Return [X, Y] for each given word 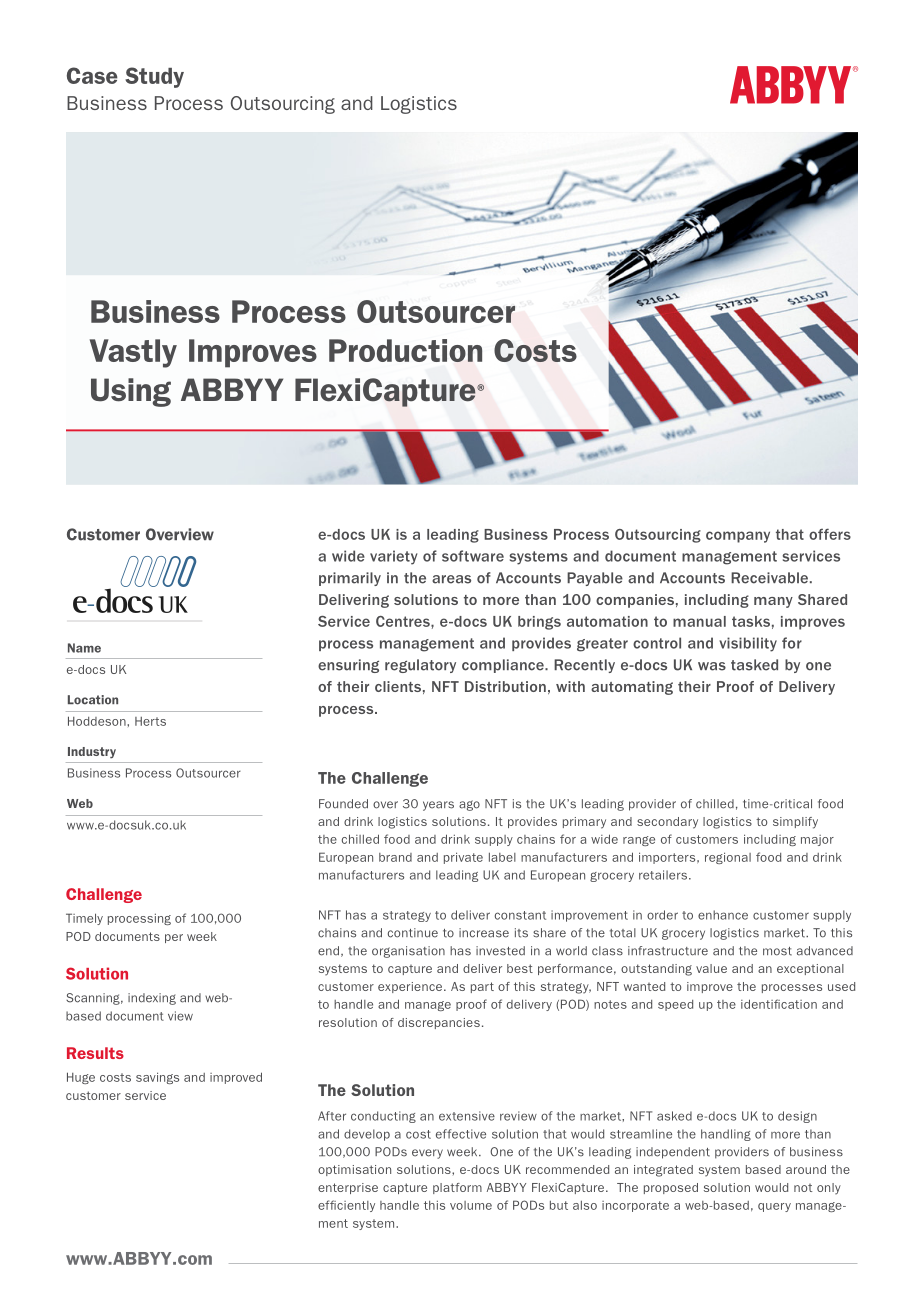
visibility [748, 644]
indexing [152, 999]
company [738, 537]
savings [157, 1078]
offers [830, 534]
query [774, 1207]
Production [405, 350]
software [473, 556]
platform [457, 1188]
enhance [723, 915]
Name [84, 648]
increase [484, 933]
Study [154, 77]
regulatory [420, 666]
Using [131, 392]
